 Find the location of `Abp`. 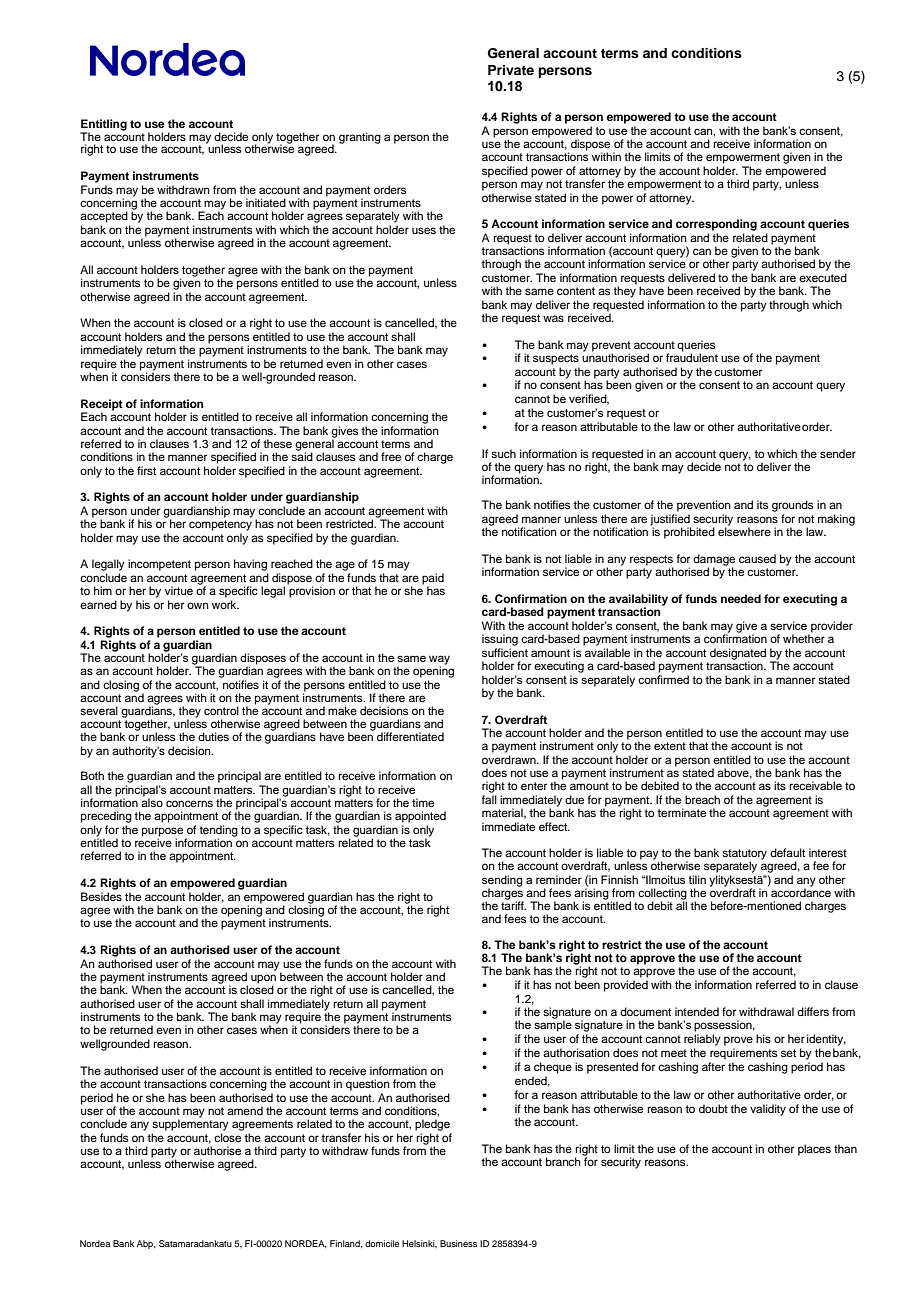

Abp is located at coordinates (146, 1244).
